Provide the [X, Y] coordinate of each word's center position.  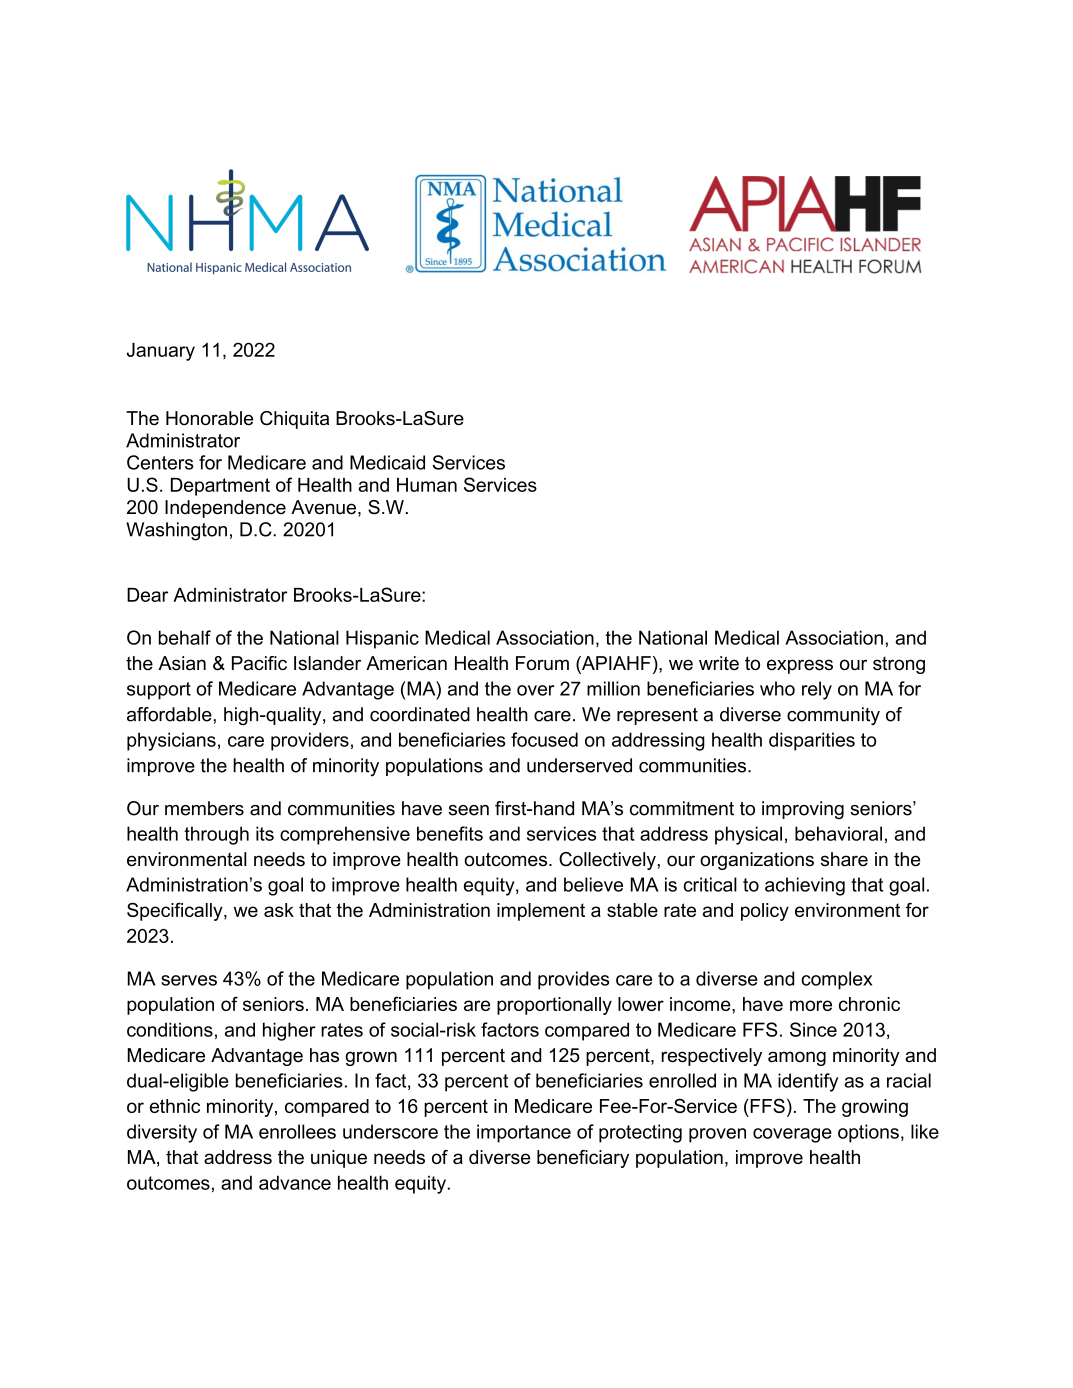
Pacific [259, 663]
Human [427, 485]
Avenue [323, 507]
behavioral [838, 833]
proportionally [554, 1006]
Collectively [608, 861]
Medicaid [387, 462]
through [216, 835]
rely [817, 690]
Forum [542, 663]
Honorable [209, 418]
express [800, 666]
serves [189, 980]
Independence [225, 509]
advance [295, 1182]
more [811, 1005]
